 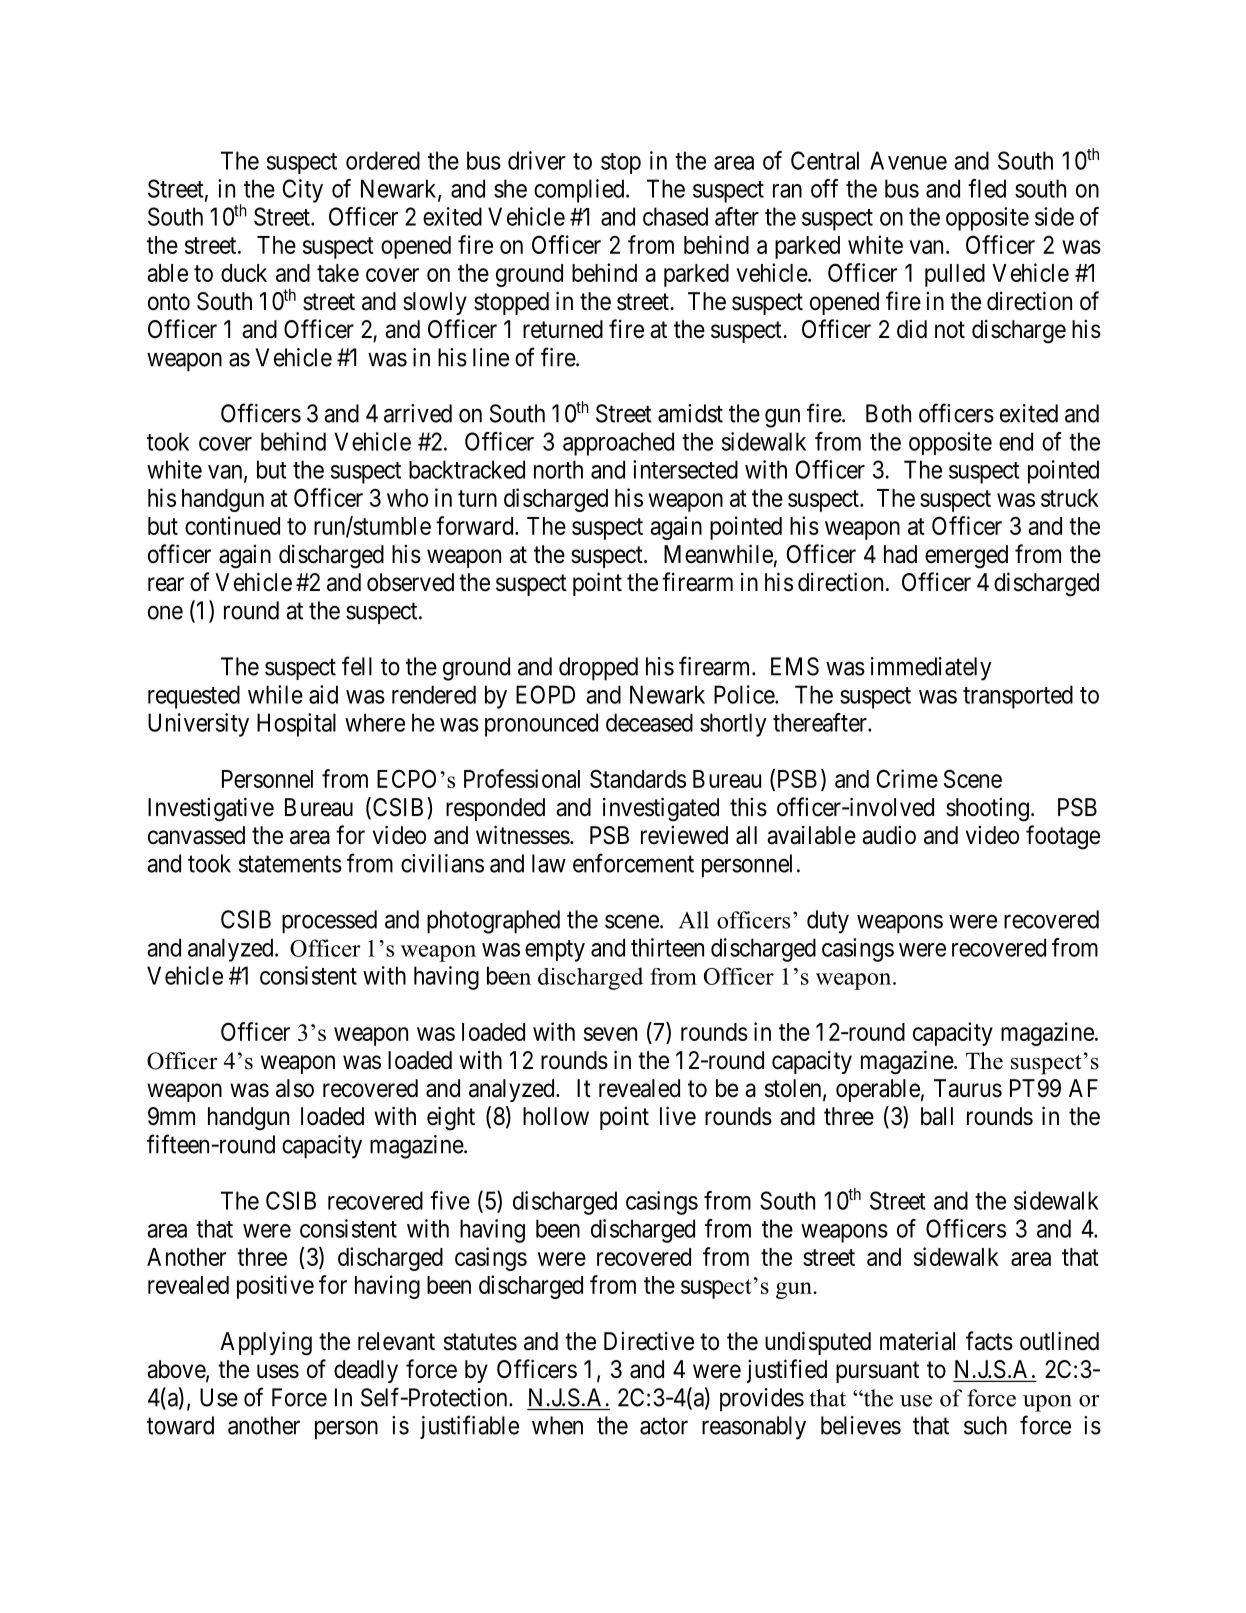 I want to click on Applying, so click(x=266, y=1343).
